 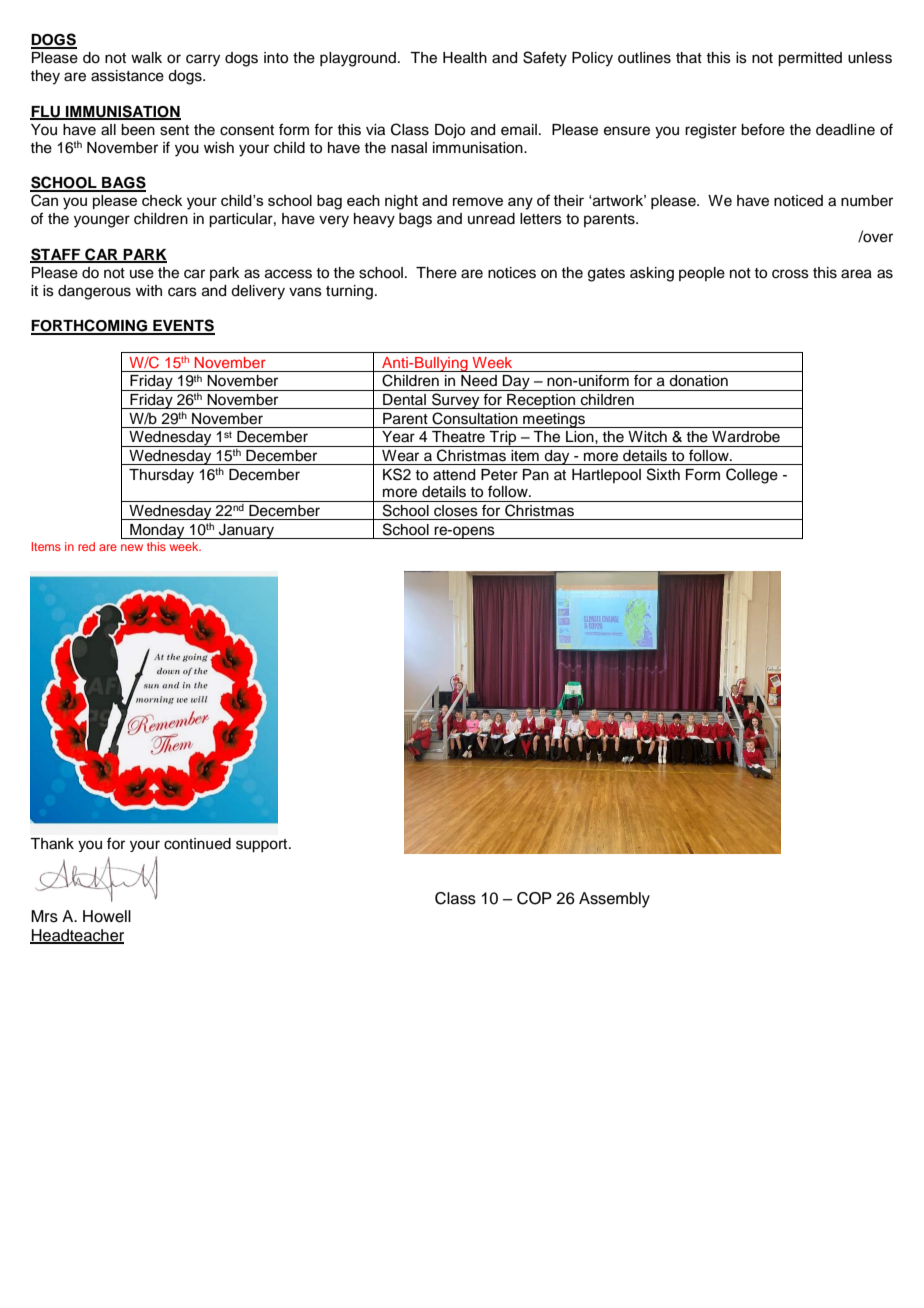 What do you see at coordinates (132, 547) in the page?
I see `new` at bounding box center [132, 547].
